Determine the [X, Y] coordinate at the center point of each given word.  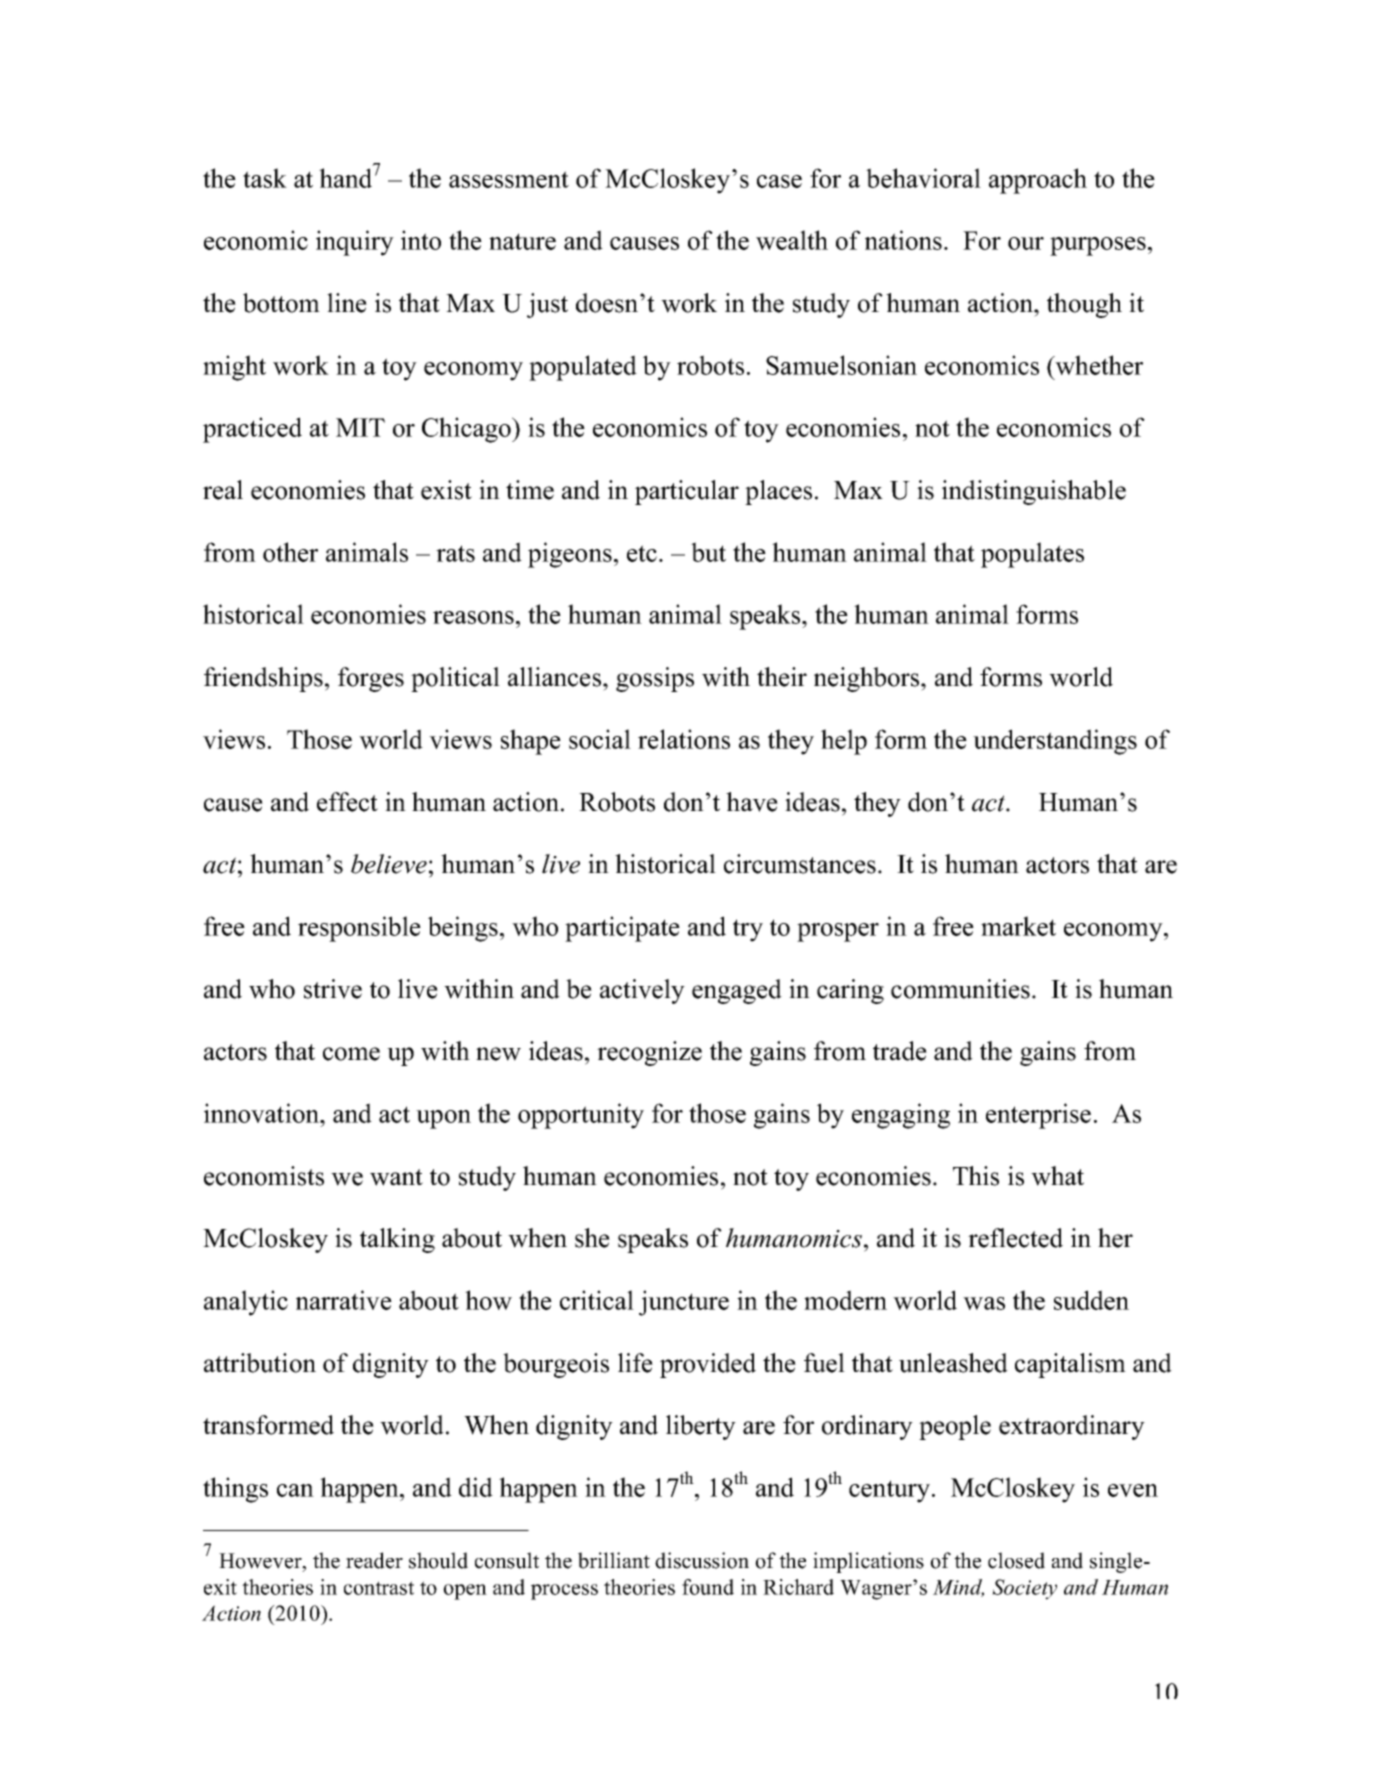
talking [397, 1240]
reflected [1015, 1238]
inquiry [355, 243]
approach [1038, 181]
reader [374, 1560]
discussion [702, 1560]
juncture [684, 1303]
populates [1032, 555]
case [779, 181]
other [290, 552]
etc [642, 553]
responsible [359, 929]
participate [622, 929]
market [1018, 926]
